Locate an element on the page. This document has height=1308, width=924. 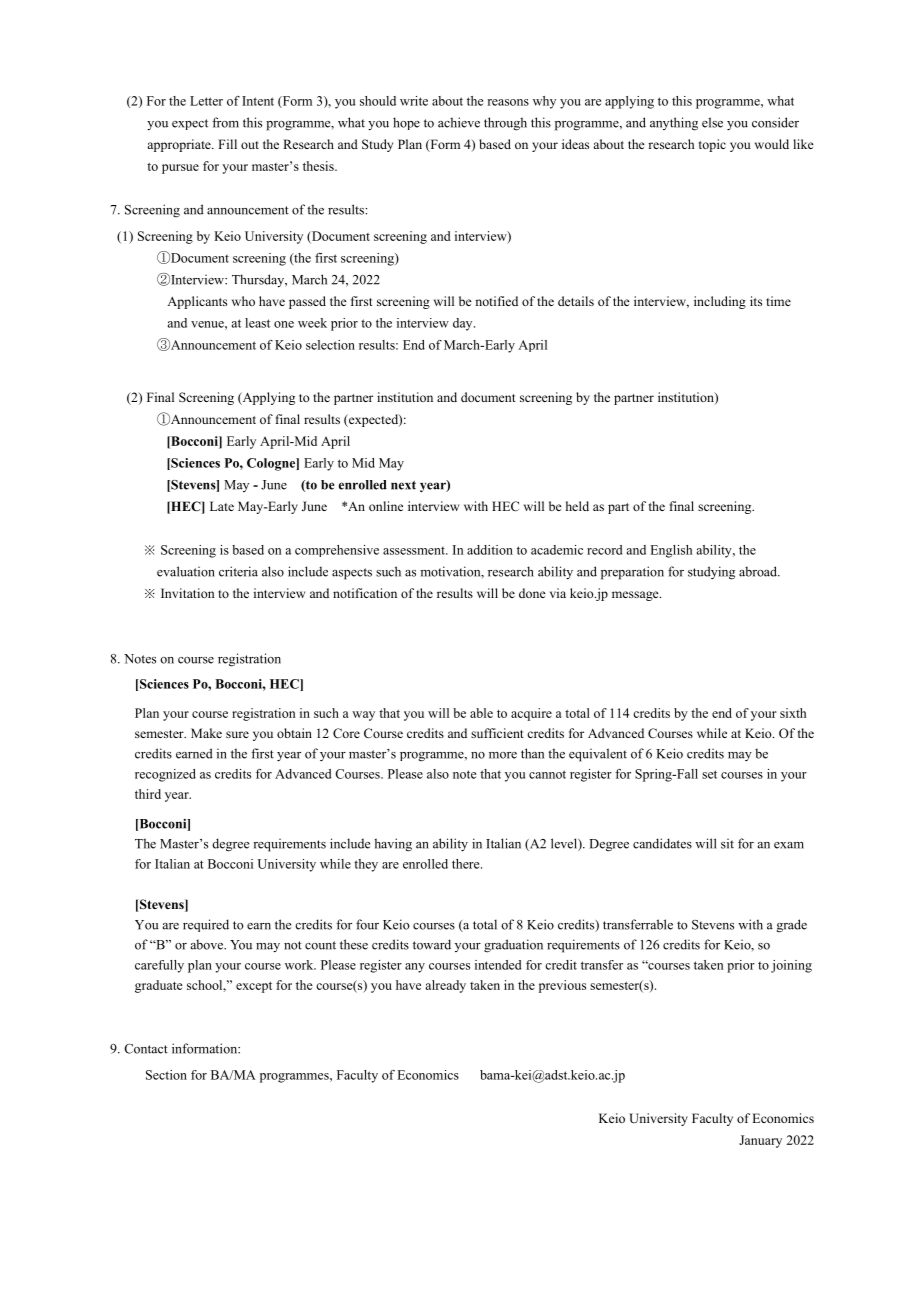
achieve is located at coordinates (459, 122).
